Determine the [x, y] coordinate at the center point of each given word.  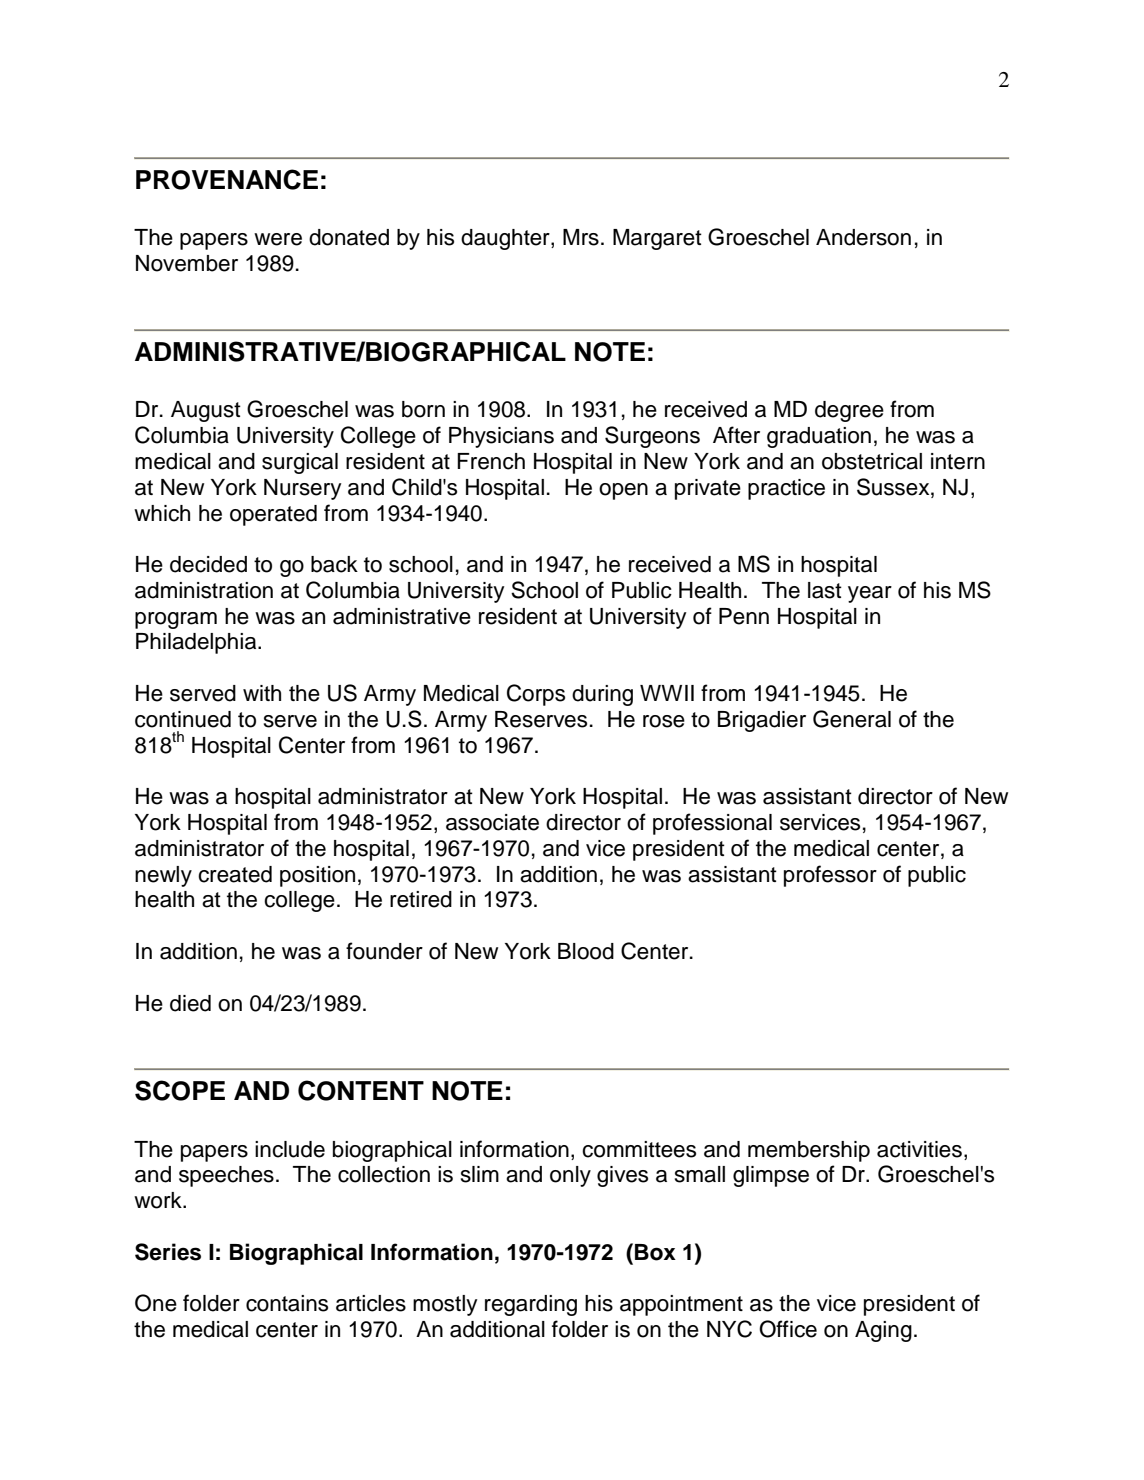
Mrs [581, 237]
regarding [531, 1305]
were [278, 239]
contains [287, 1303]
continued [183, 719]
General [852, 719]
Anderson [863, 237]
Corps [536, 695]
